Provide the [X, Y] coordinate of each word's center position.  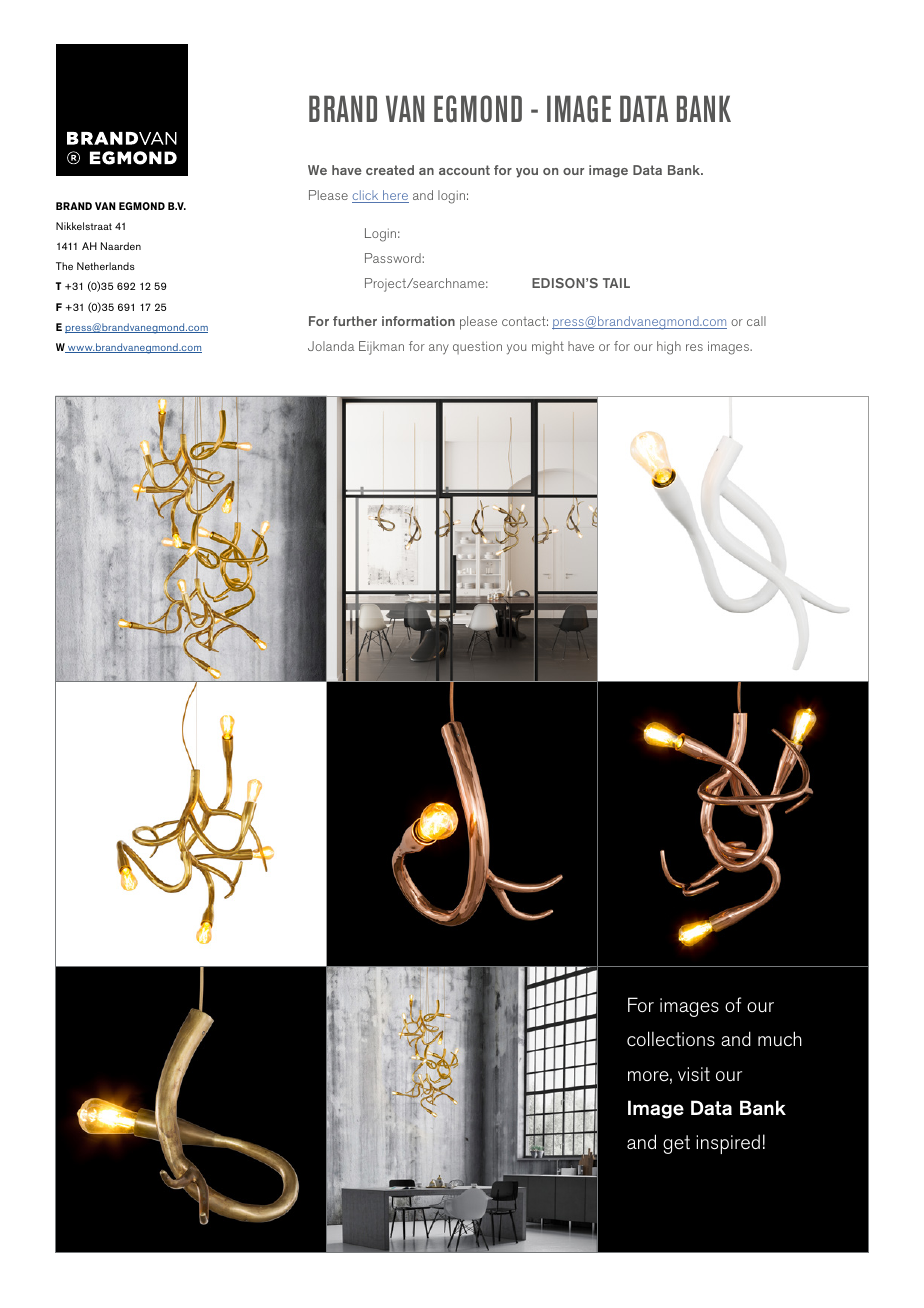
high [669, 348]
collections [671, 1039]
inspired [728, 1144]
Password [394, 258]
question [477, 347]
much [780, 1039]
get [676, 1144]
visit [694, 1074]
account [464, 170]
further [355, 321]
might [548, 348]
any [439, 349]
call [756, 321]
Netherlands [106, 266]
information [418, 321]
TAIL [616, 283]
